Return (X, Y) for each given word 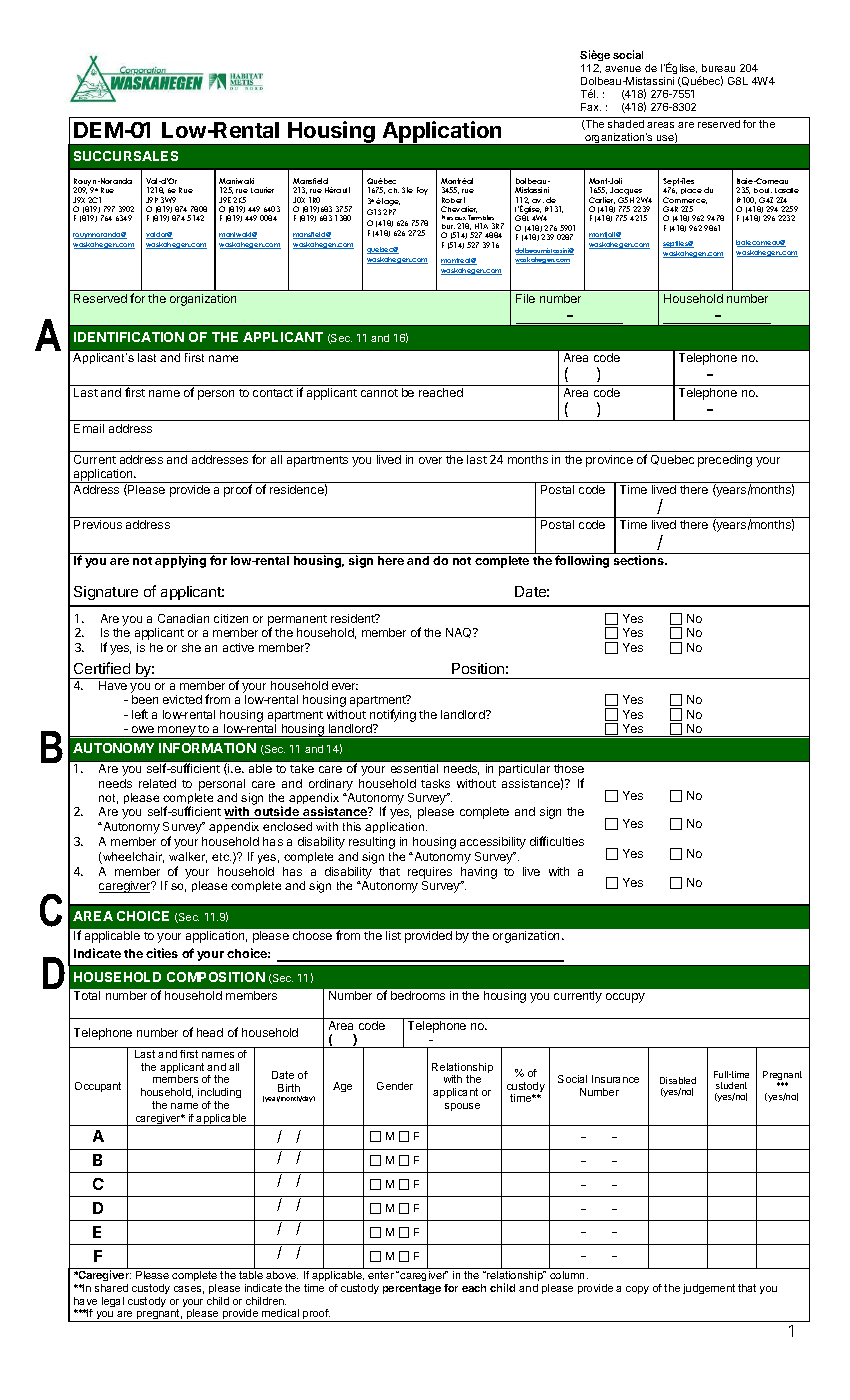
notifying (393, 715)
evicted (182, 699)
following (582, 561)
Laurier (262, 190)
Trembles (481, 217)
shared (111, 1288)
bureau (718, 68)
